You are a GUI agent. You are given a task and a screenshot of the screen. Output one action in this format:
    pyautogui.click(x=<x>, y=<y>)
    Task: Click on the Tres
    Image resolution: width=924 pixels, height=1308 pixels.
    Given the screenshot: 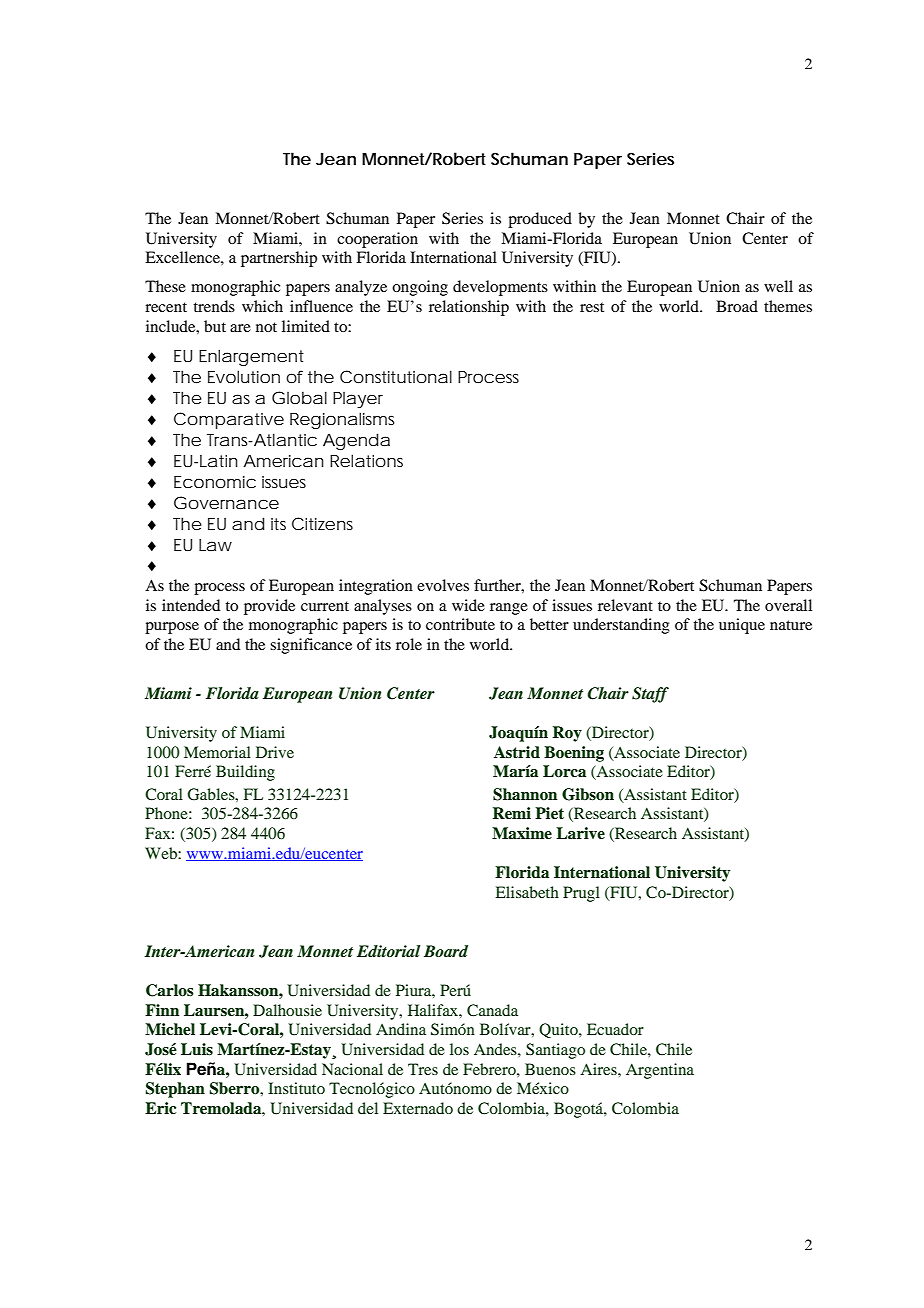 What is the action you would take?
    pyautogui.click(x=423, y=1069)
